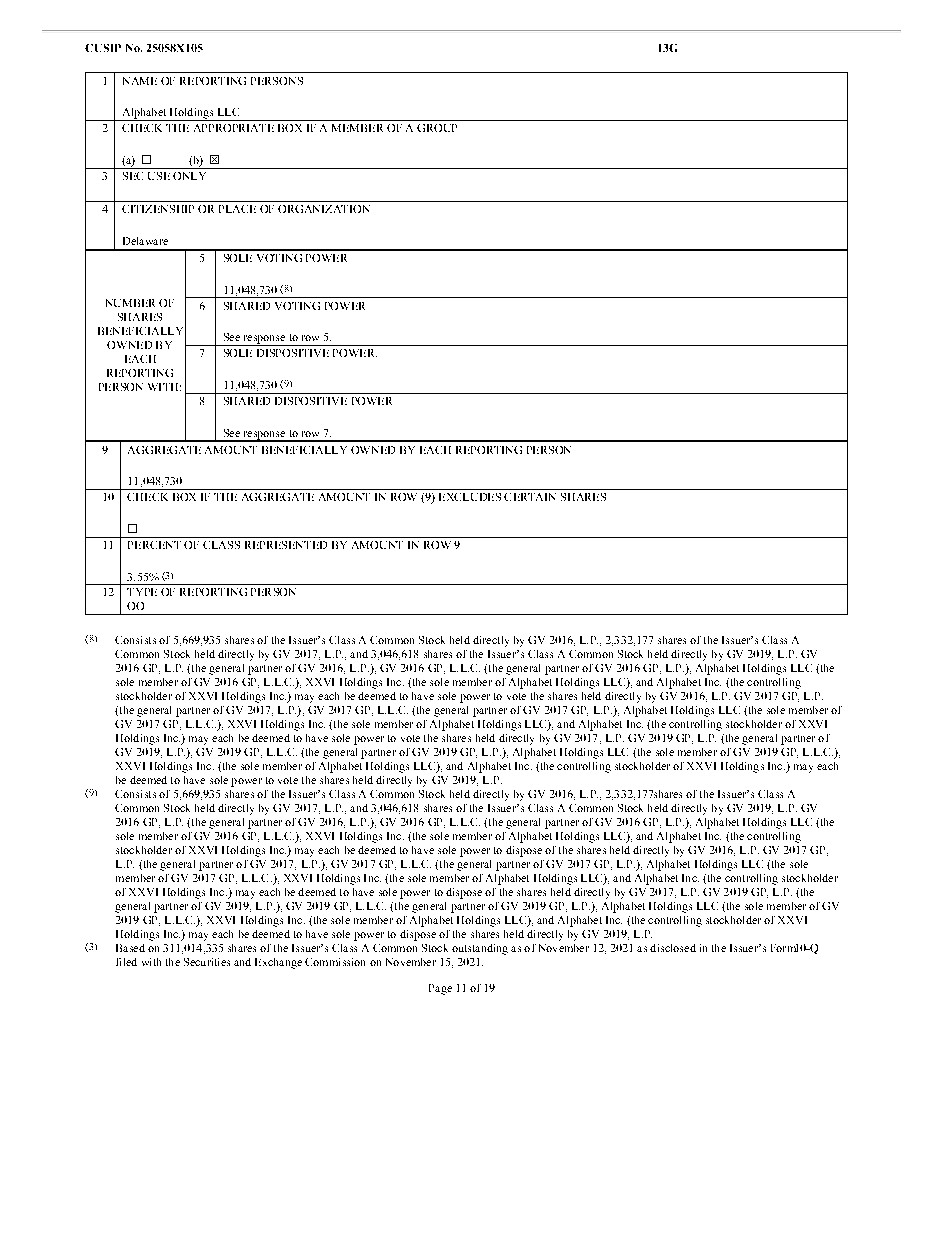 The image size is (952, 1233). What do you see at coordinates (440, 989) in the screenshot?
I see `Page` at bounding box center [440, 989].
